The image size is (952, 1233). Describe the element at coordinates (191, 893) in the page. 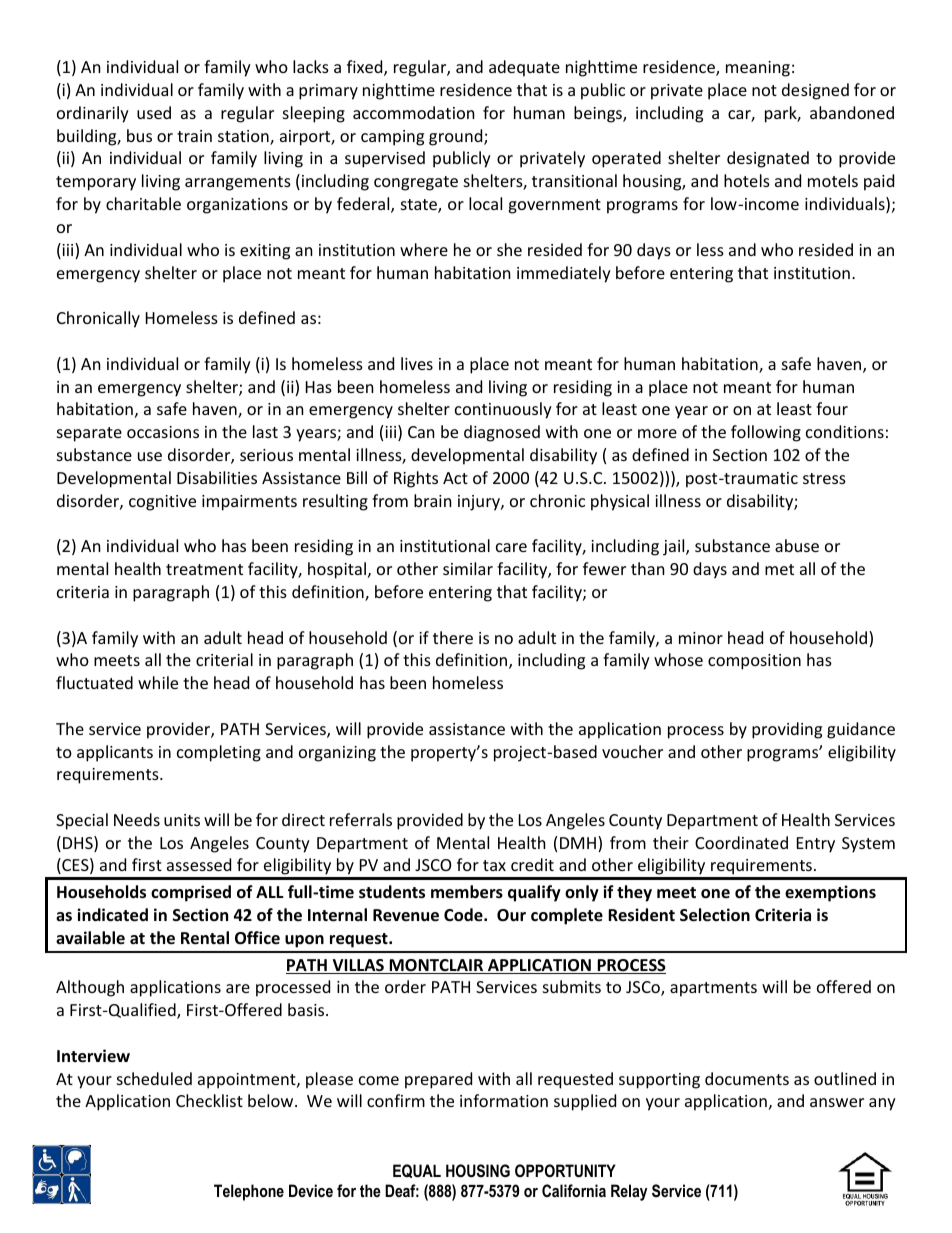

I see `comprised` at that location.
